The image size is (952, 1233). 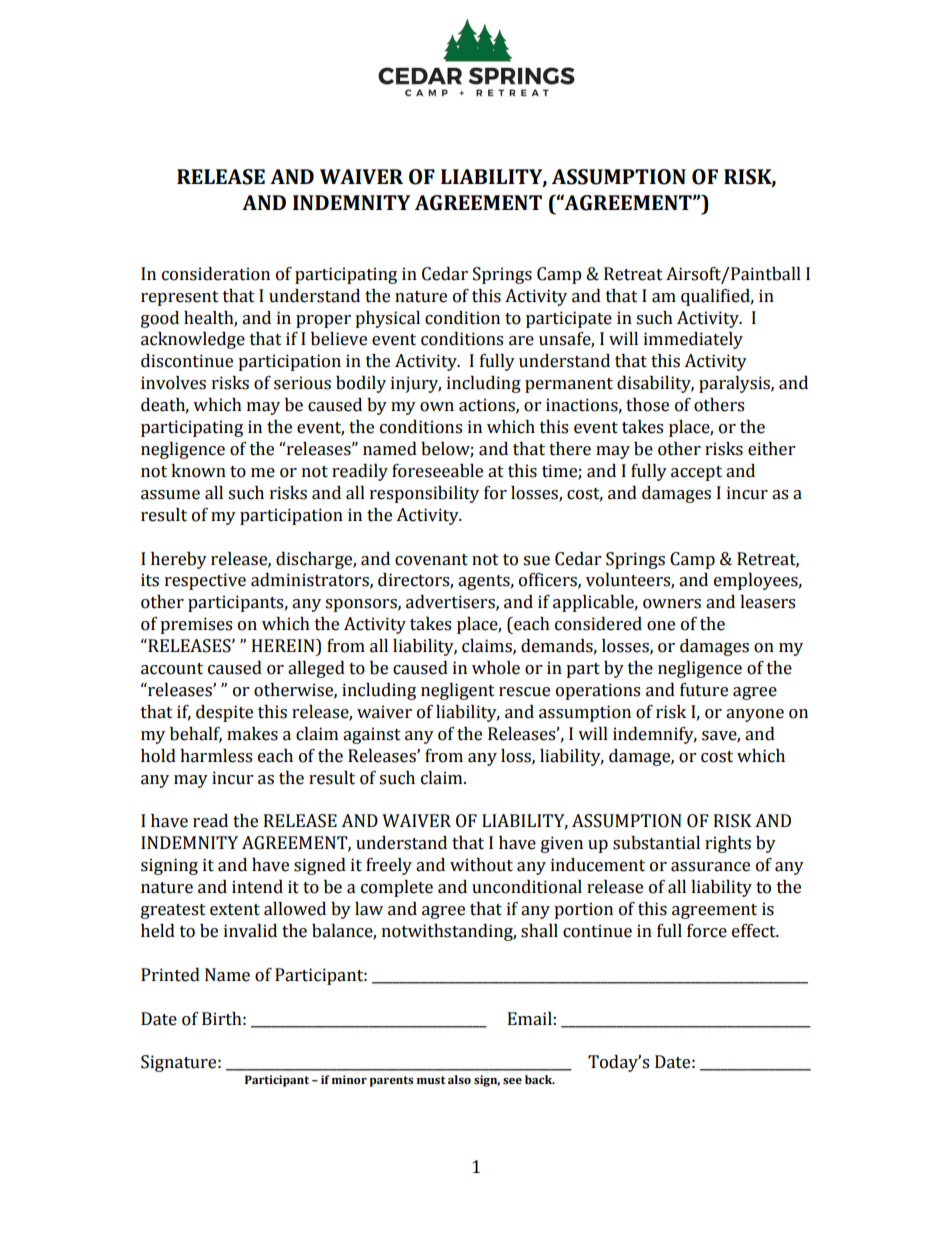 I want to click on accept, so click(x=696, y=473).
